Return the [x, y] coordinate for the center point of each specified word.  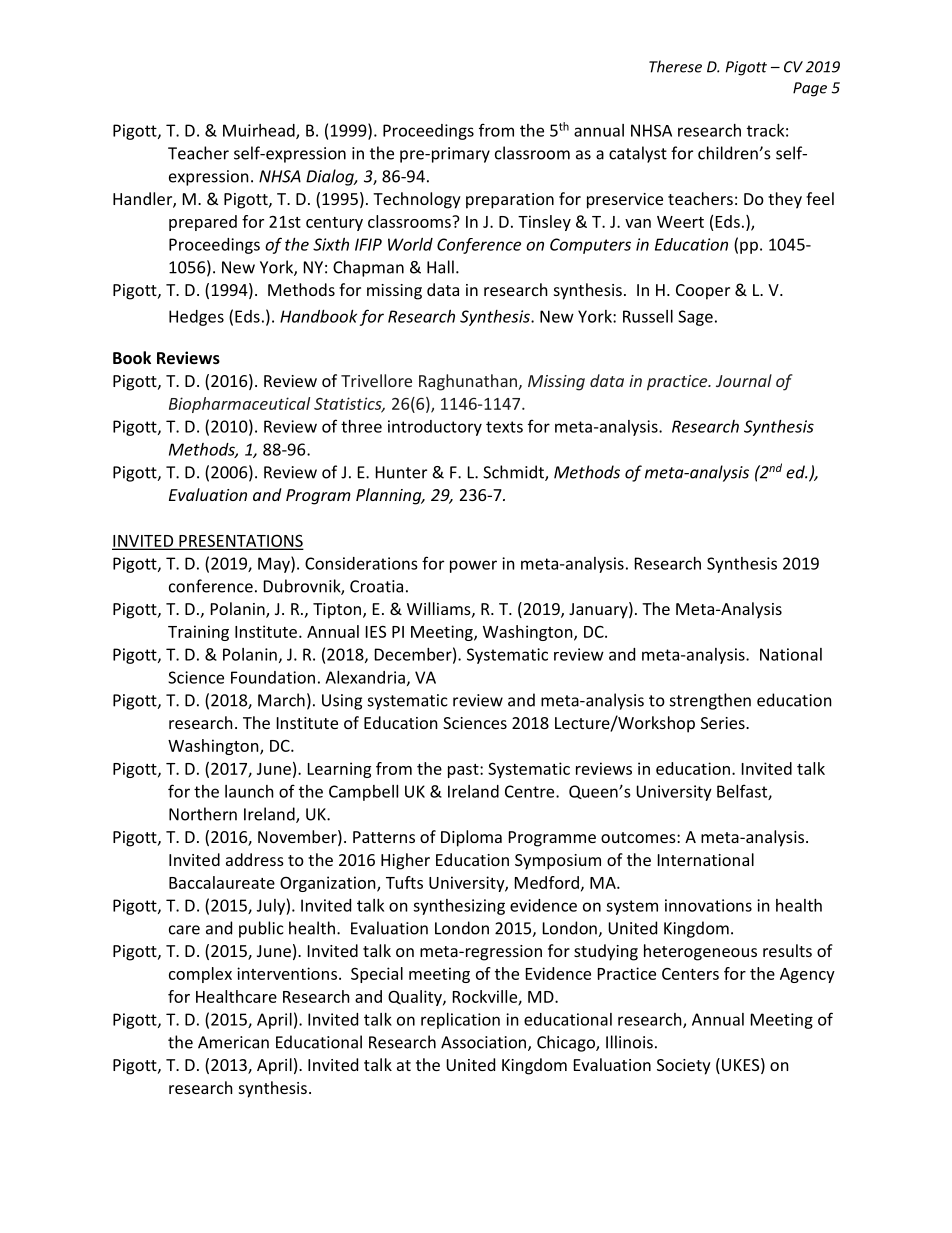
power [473, 566]
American [233, 1042]
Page [810, 89]
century [334, 224]
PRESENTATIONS [240, 541]
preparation [510, 201]
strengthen [710, 701]
